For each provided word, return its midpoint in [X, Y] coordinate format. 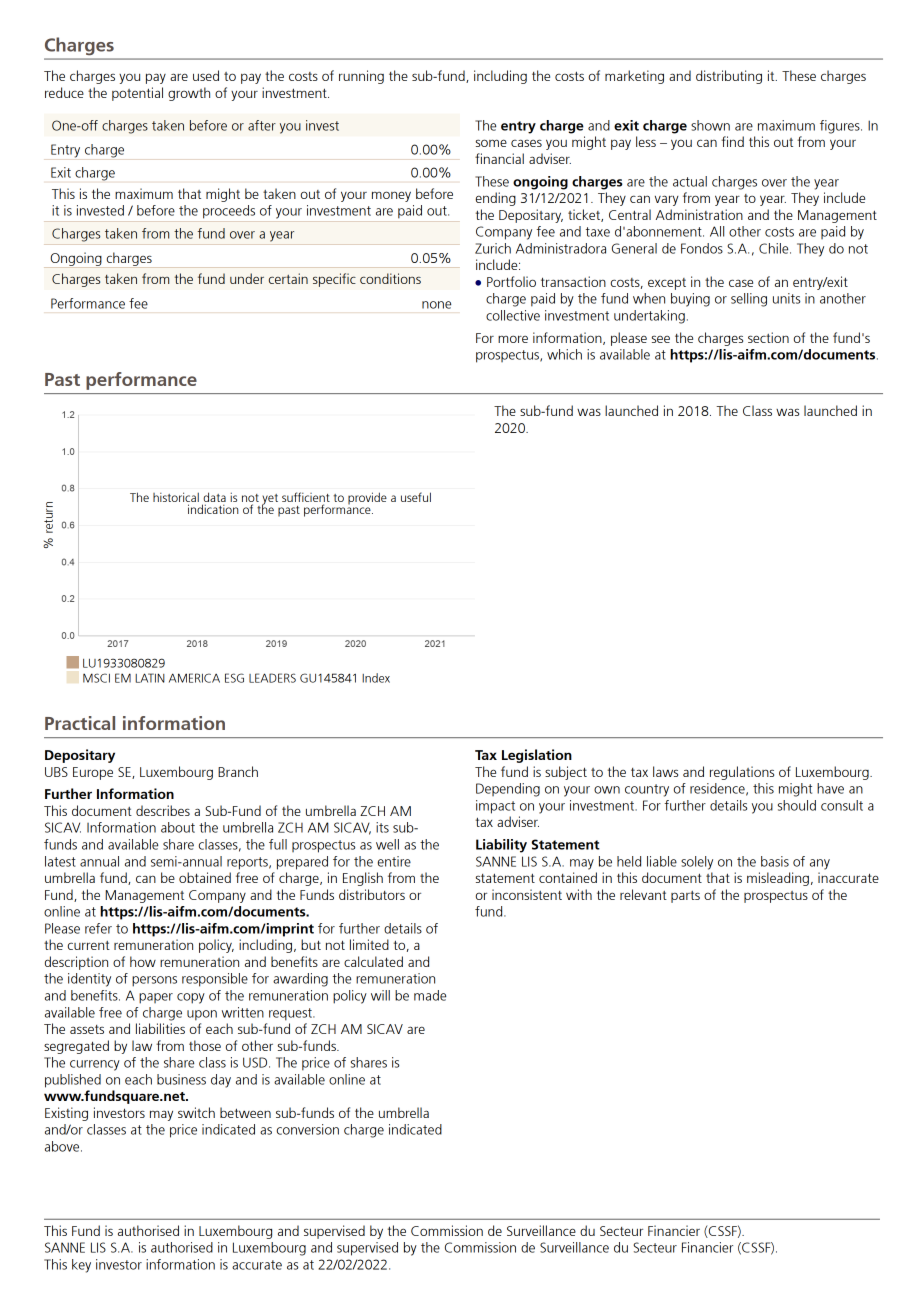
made [430, 995]
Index [376, 678]
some [491, 143]
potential [137, 94]
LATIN [150, 678]
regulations [742, 773]
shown [710, 125]
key [81, 1266]
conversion [308, 1129]
